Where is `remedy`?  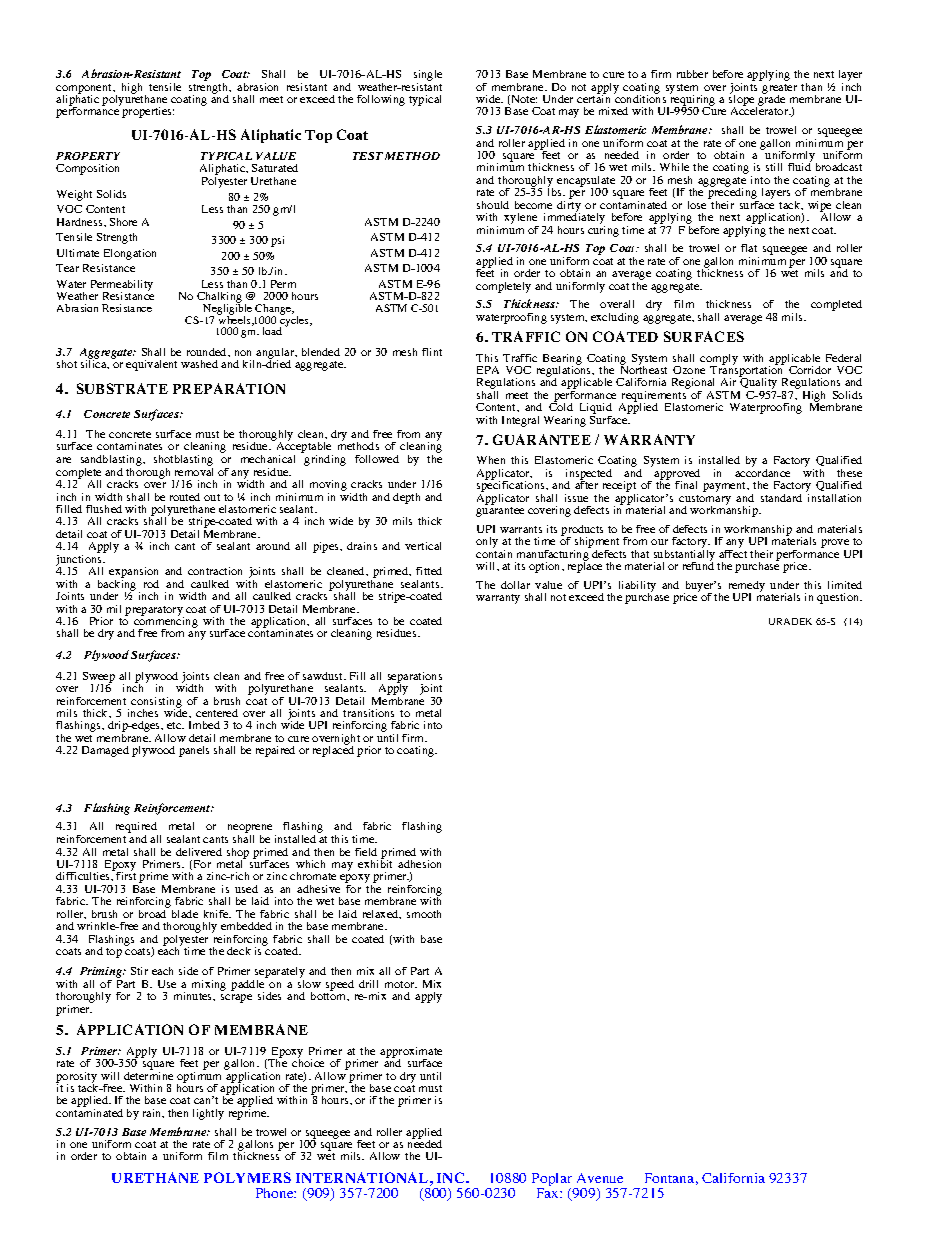 remedy is located at coordinates (747, 587).
